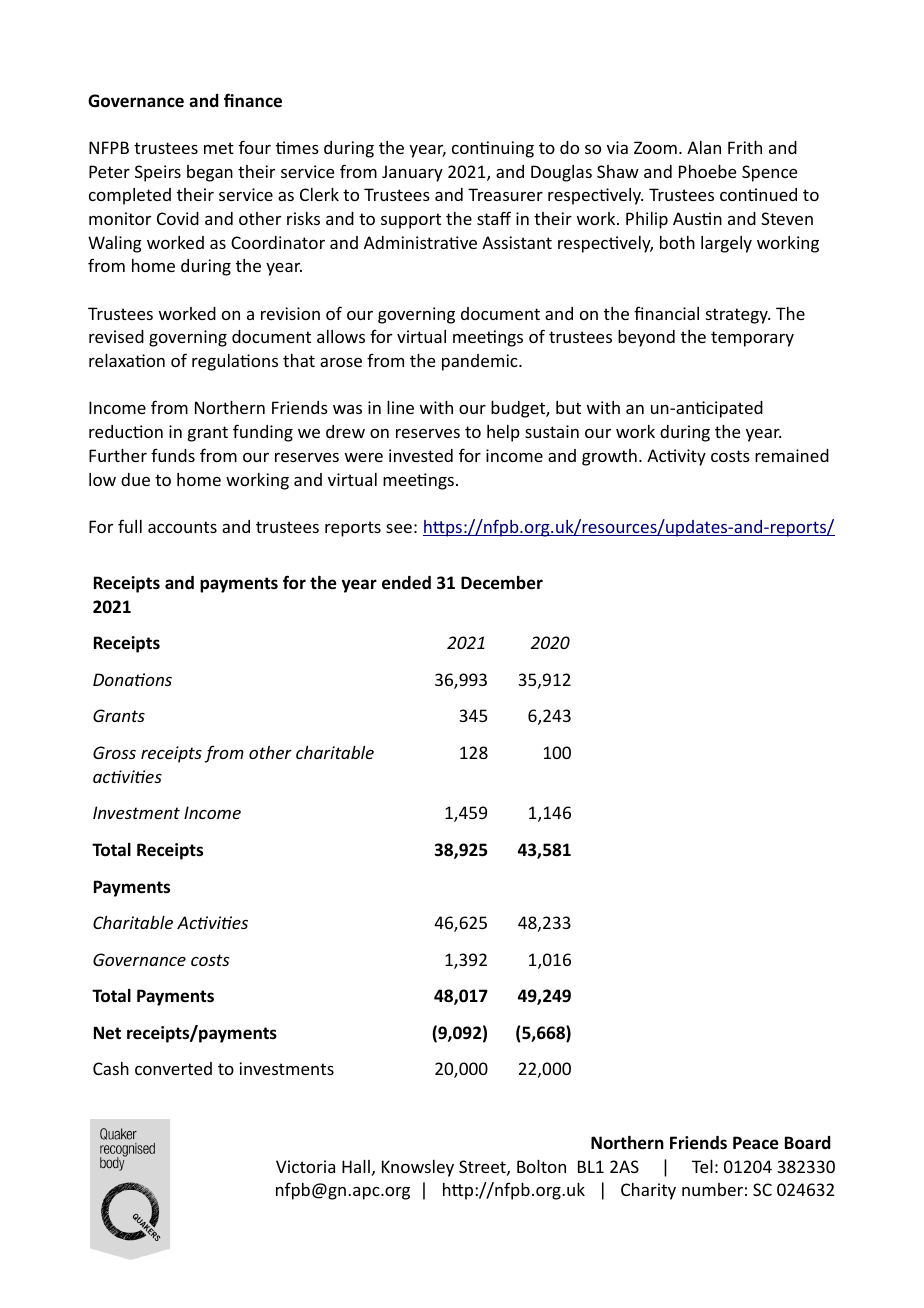 The image size is (924, 1308). I want to click on continuing, so click(493, 149).
